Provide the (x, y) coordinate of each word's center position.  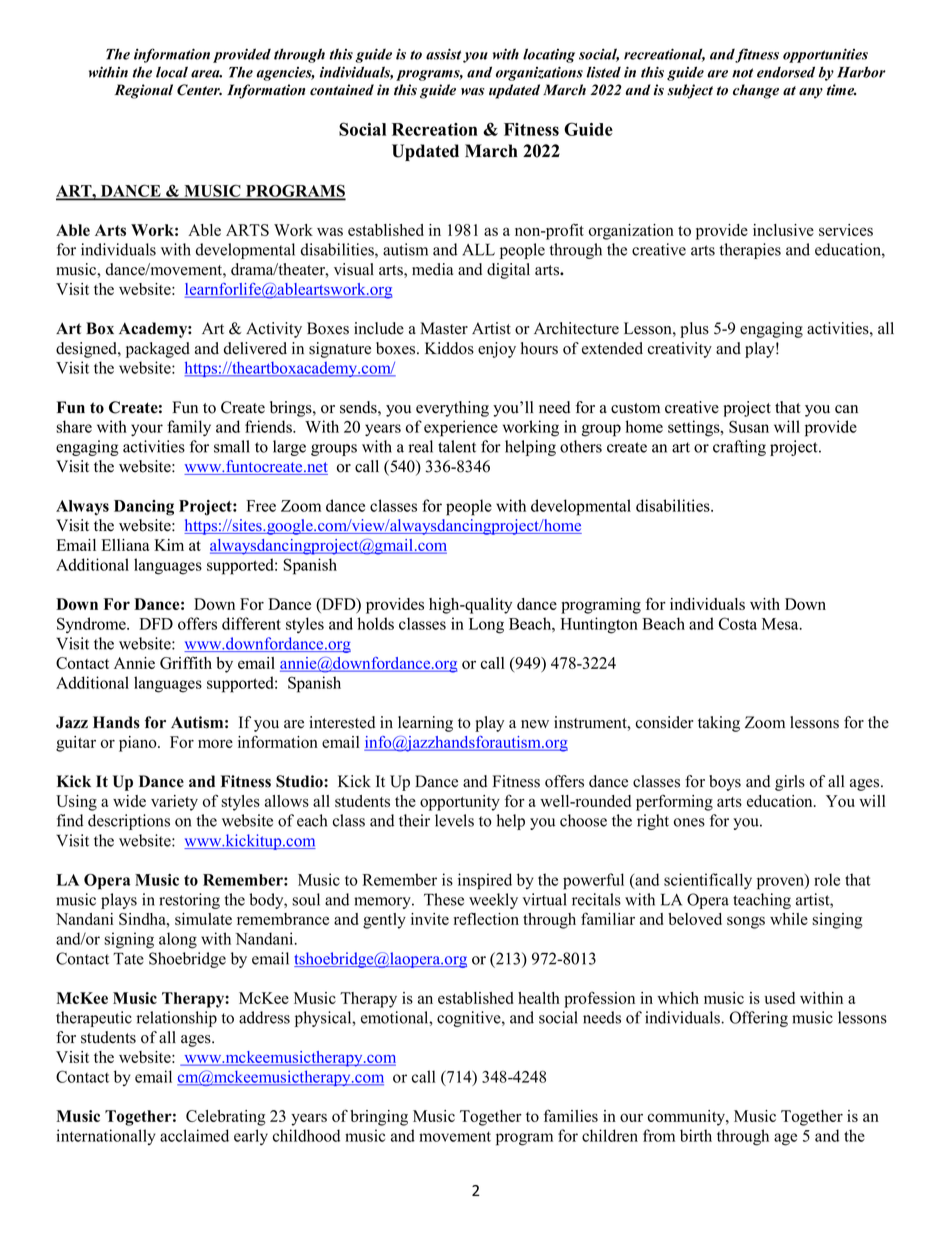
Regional (144, 91)
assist (443, 54)
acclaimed (194, 1135)
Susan (749, 426)
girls (790, 783)
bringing (379, 1118)
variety (174, 803)
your (147, 430)
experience (461, 428)
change (756, 91)
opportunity (460, 803)
